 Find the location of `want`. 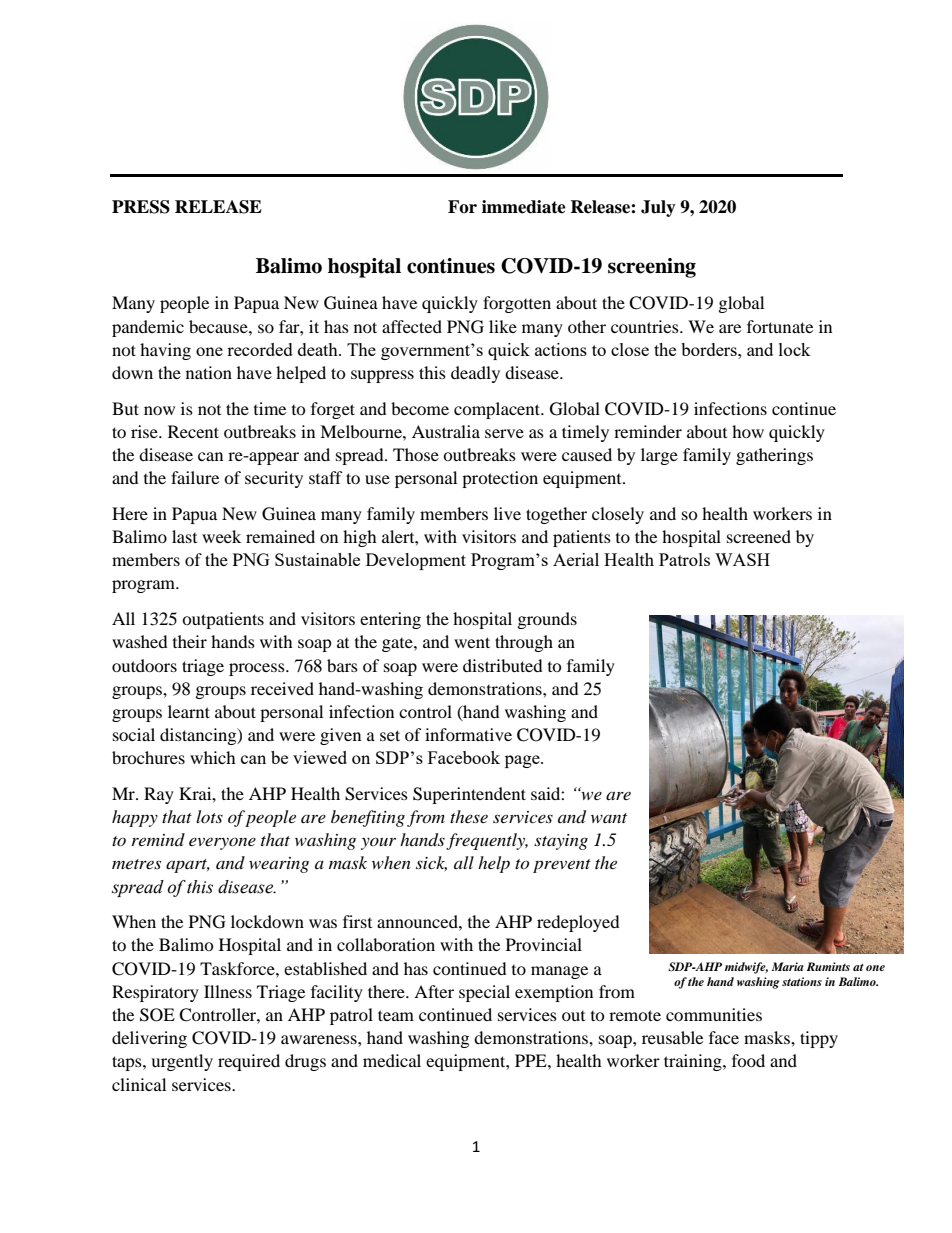

want is located at coordinates (609, 818).
